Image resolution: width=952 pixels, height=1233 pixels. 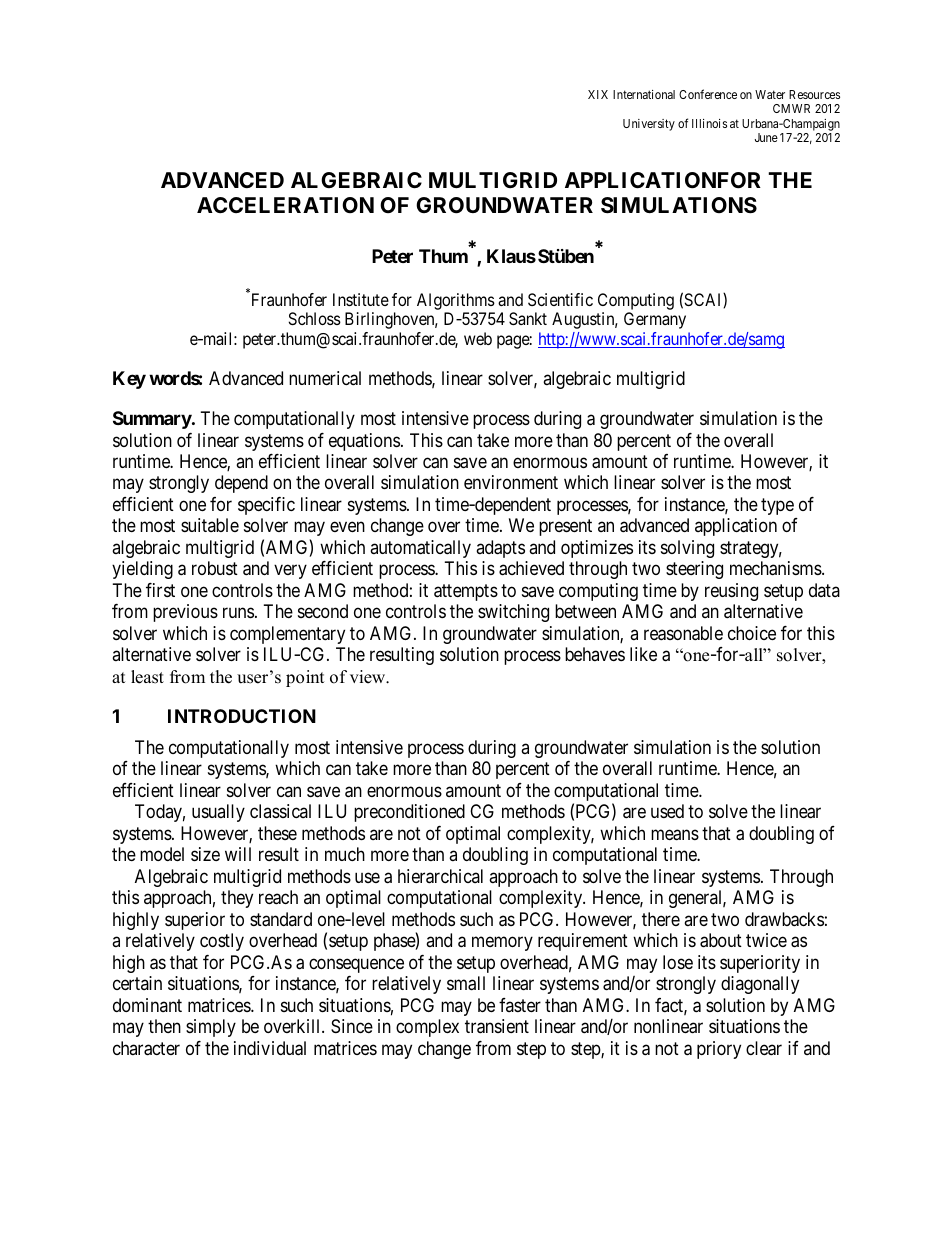 What do you see at coordinates (497, 1026) in the screenshot?
I see `transient` at bounding box center [497, 1026].
